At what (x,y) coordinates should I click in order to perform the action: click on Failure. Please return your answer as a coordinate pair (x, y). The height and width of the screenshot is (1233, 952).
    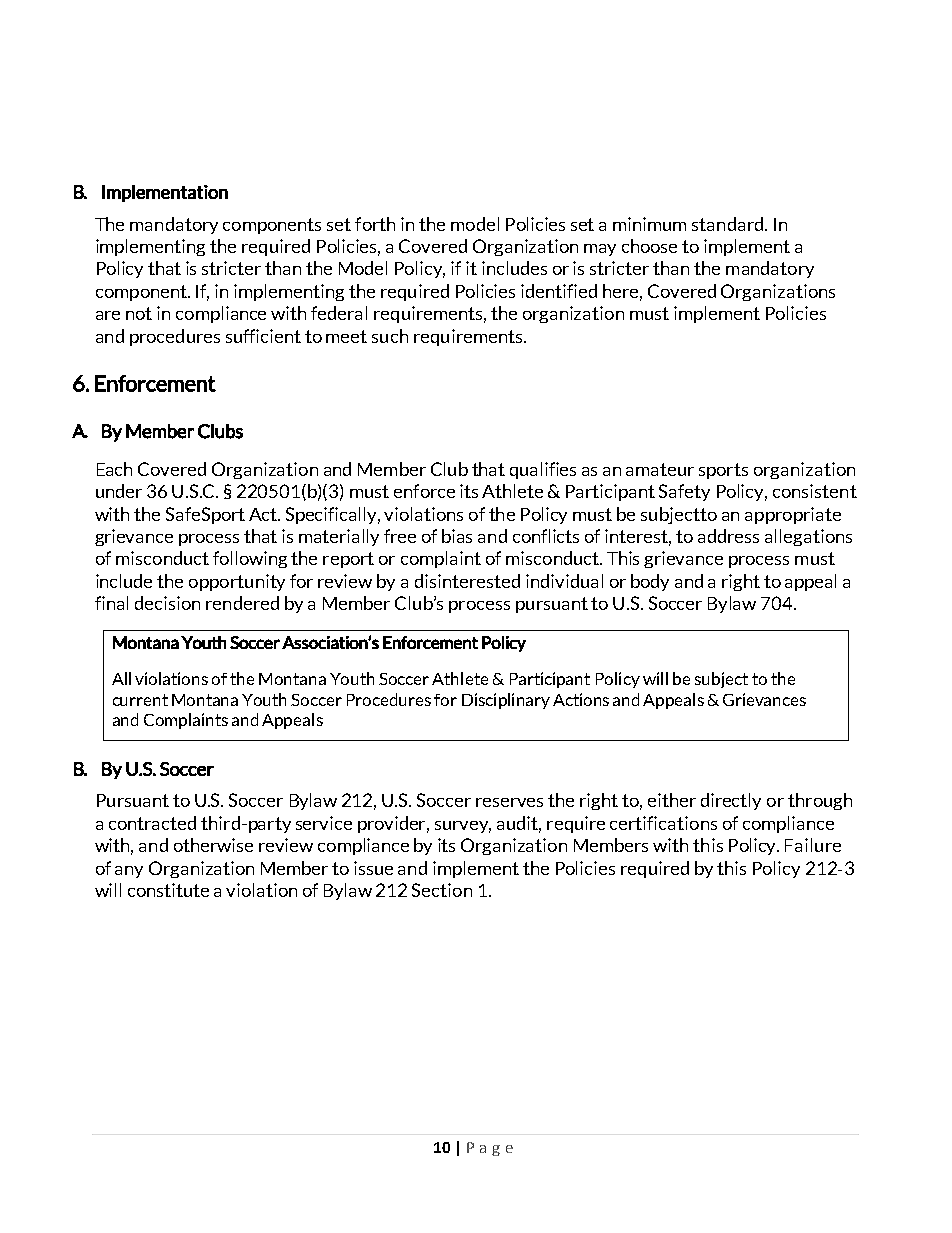
    Looking at the image, I should click on (813, 845).
